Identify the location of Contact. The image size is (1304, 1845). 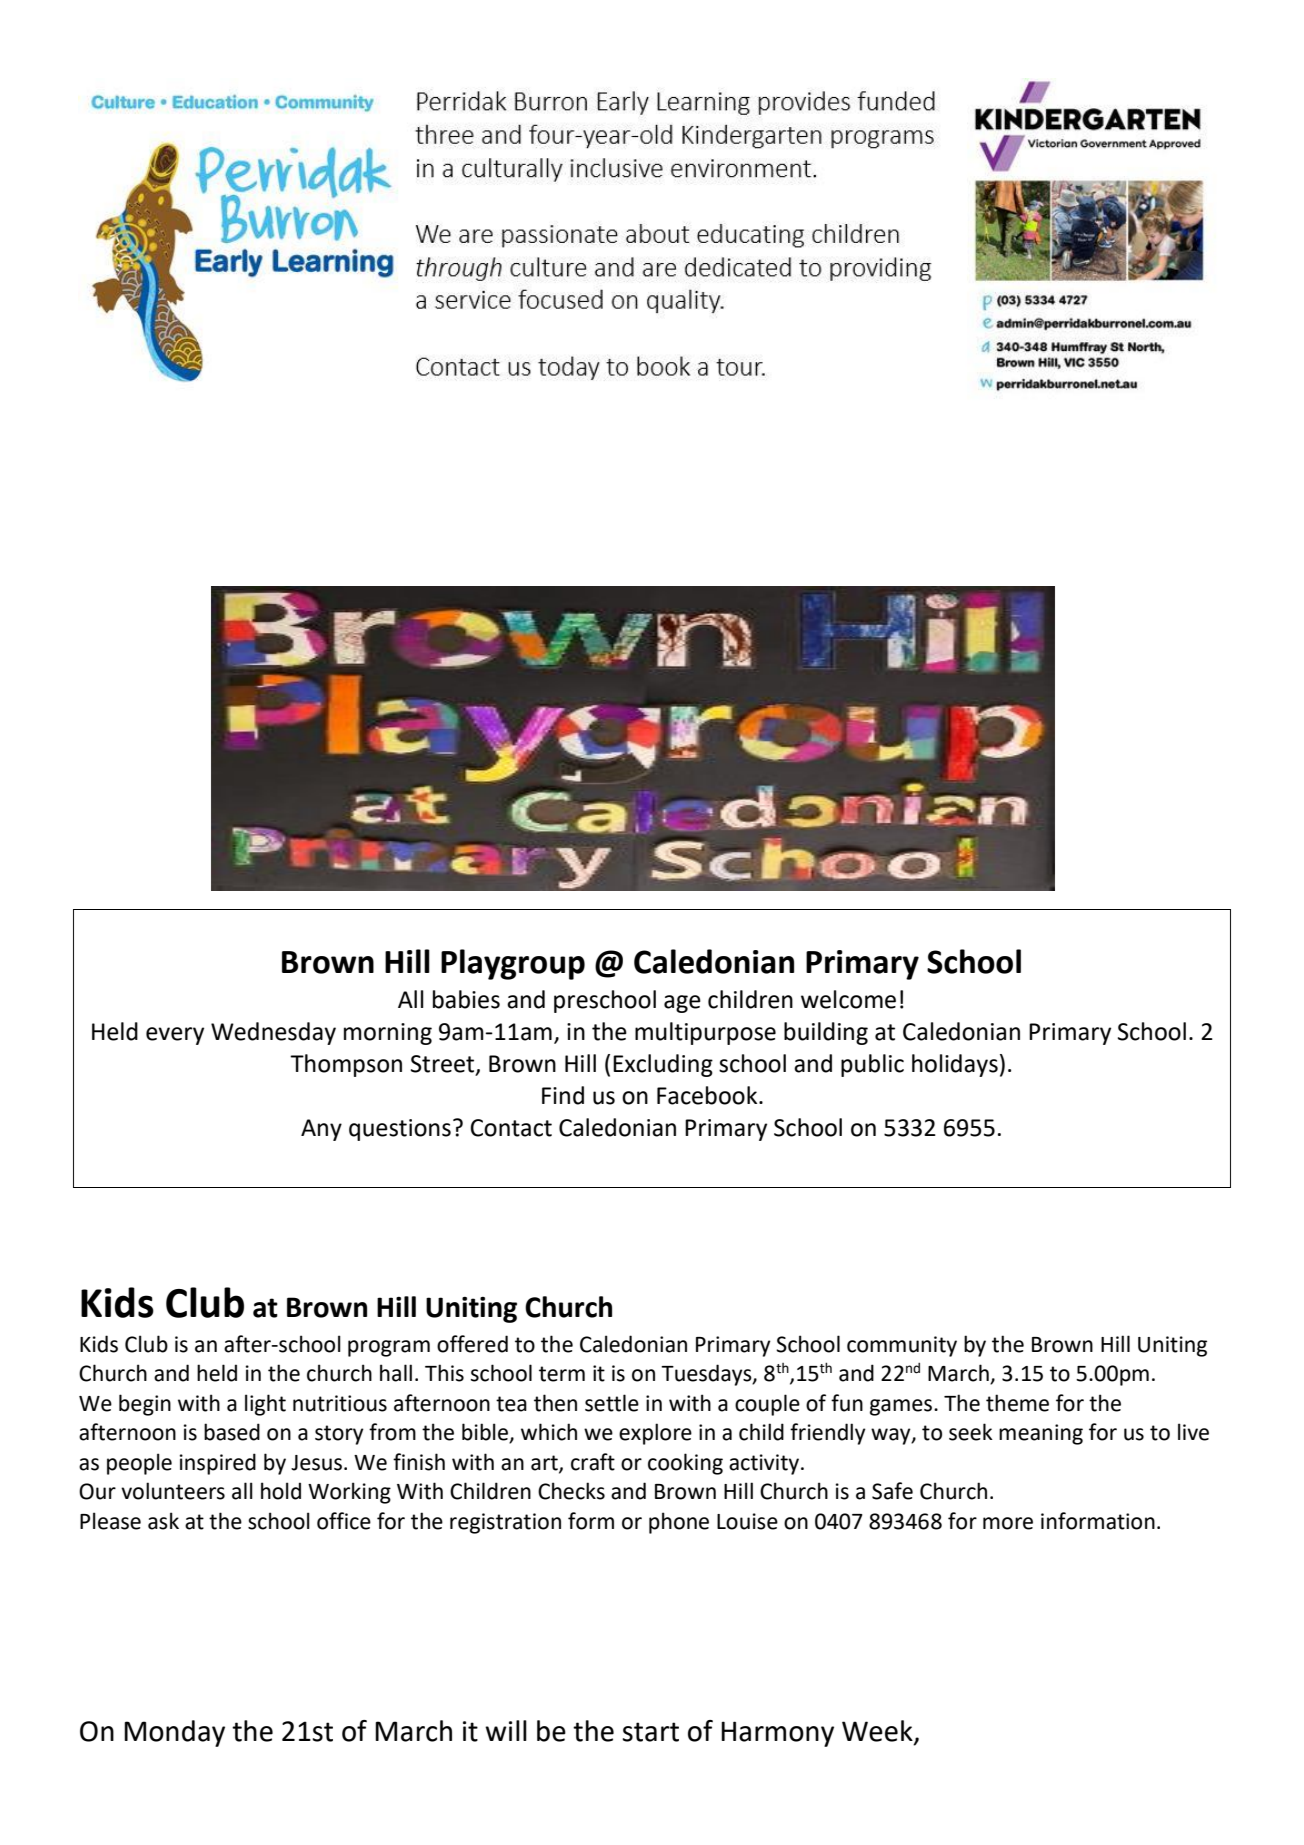
(511, 1128).
